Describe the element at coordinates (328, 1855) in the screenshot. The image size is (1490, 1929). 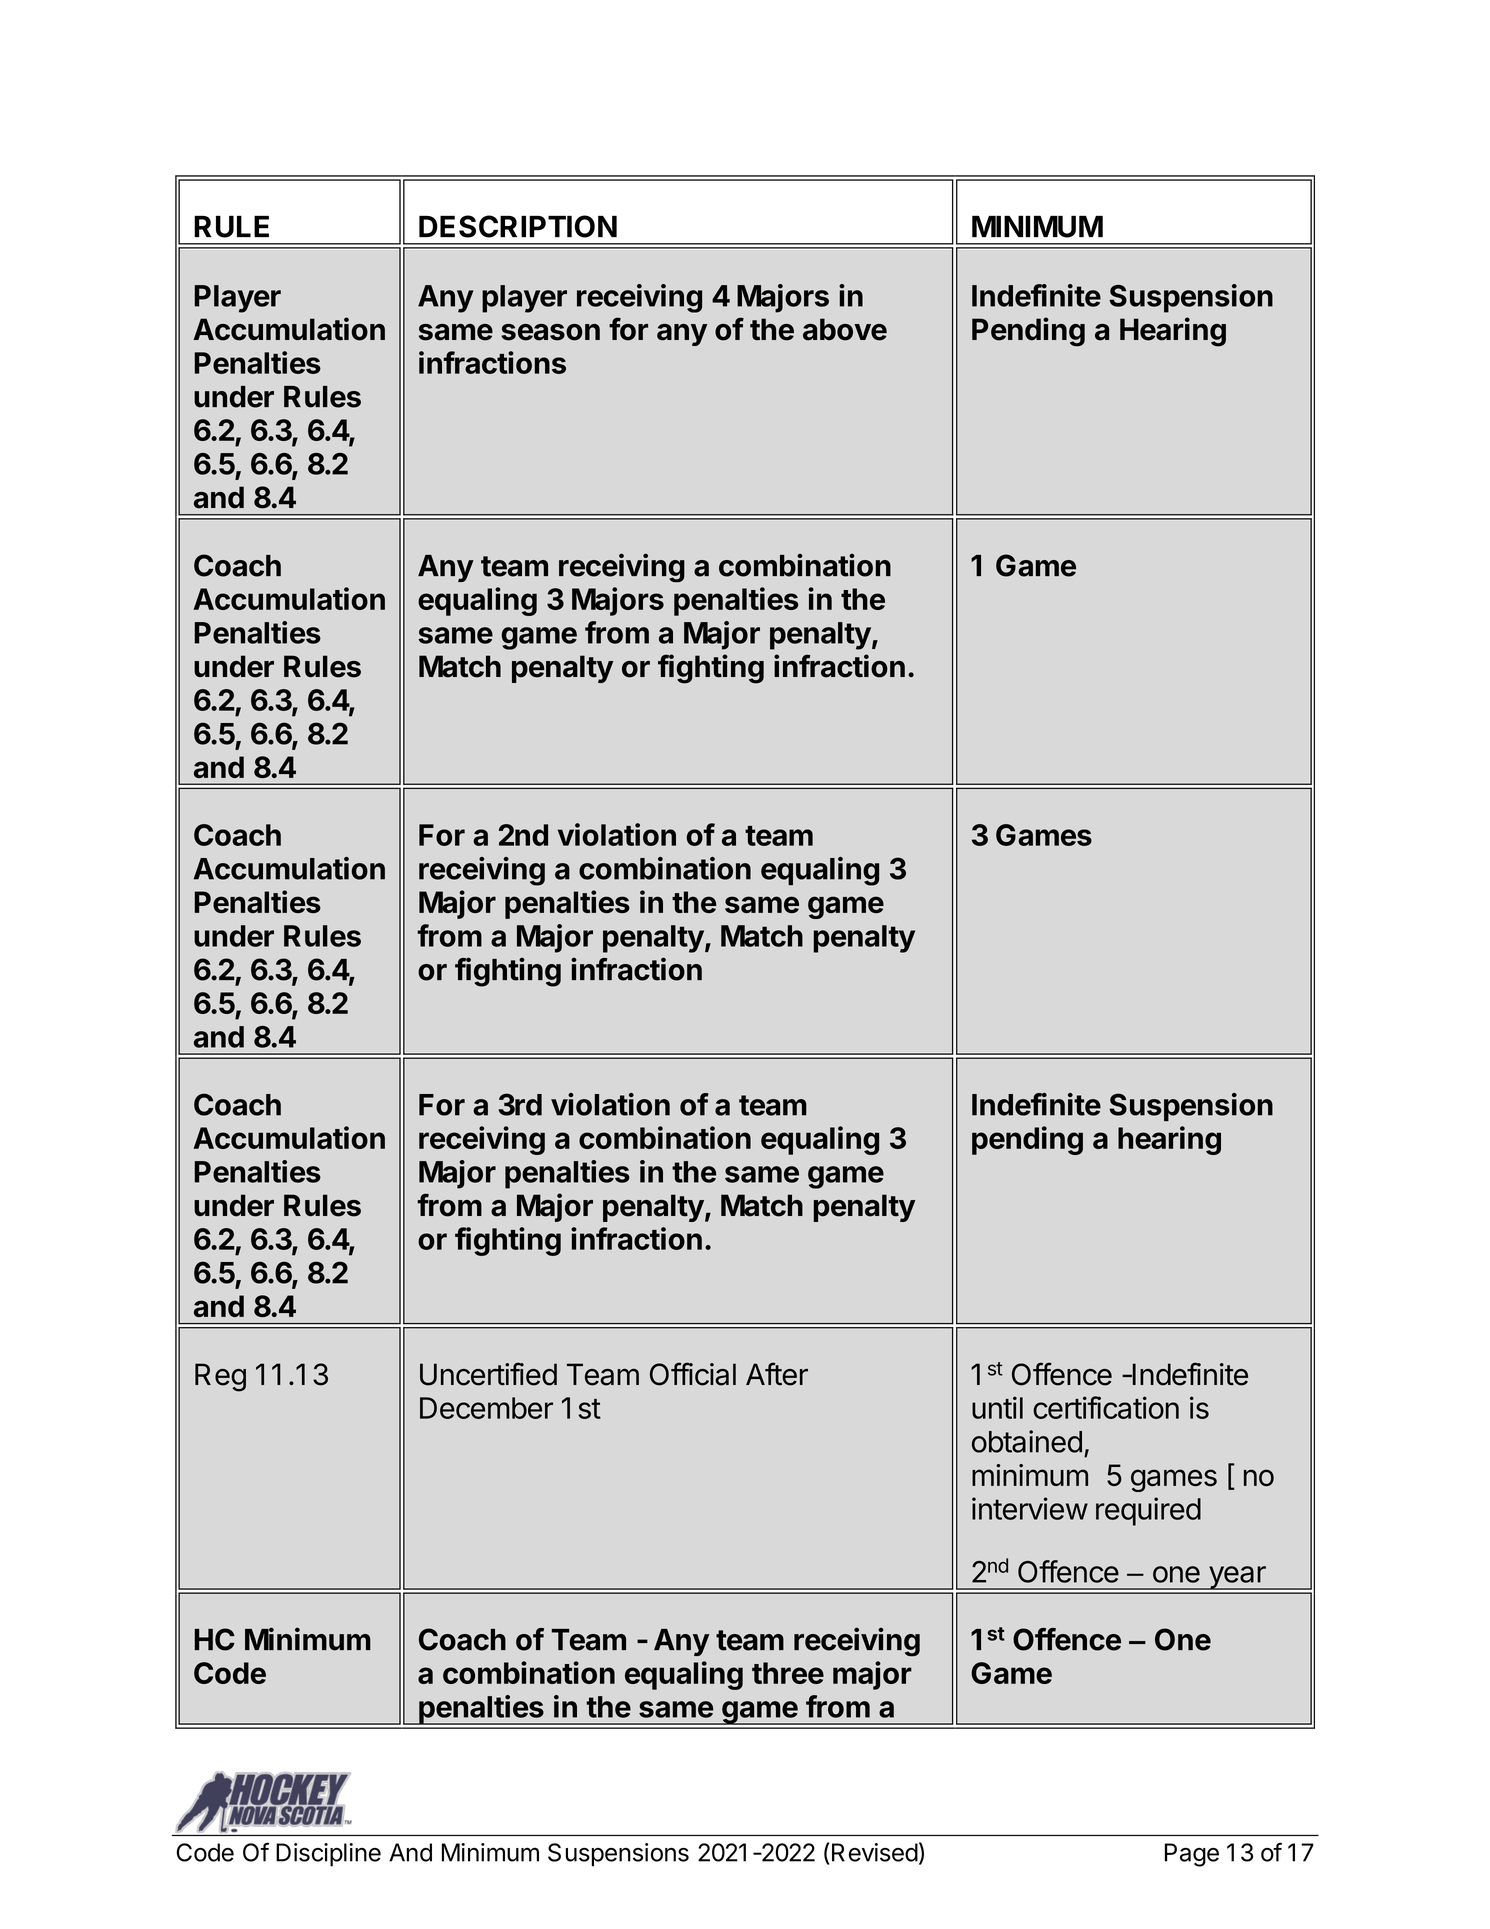
I see `Discipline` at that location.
